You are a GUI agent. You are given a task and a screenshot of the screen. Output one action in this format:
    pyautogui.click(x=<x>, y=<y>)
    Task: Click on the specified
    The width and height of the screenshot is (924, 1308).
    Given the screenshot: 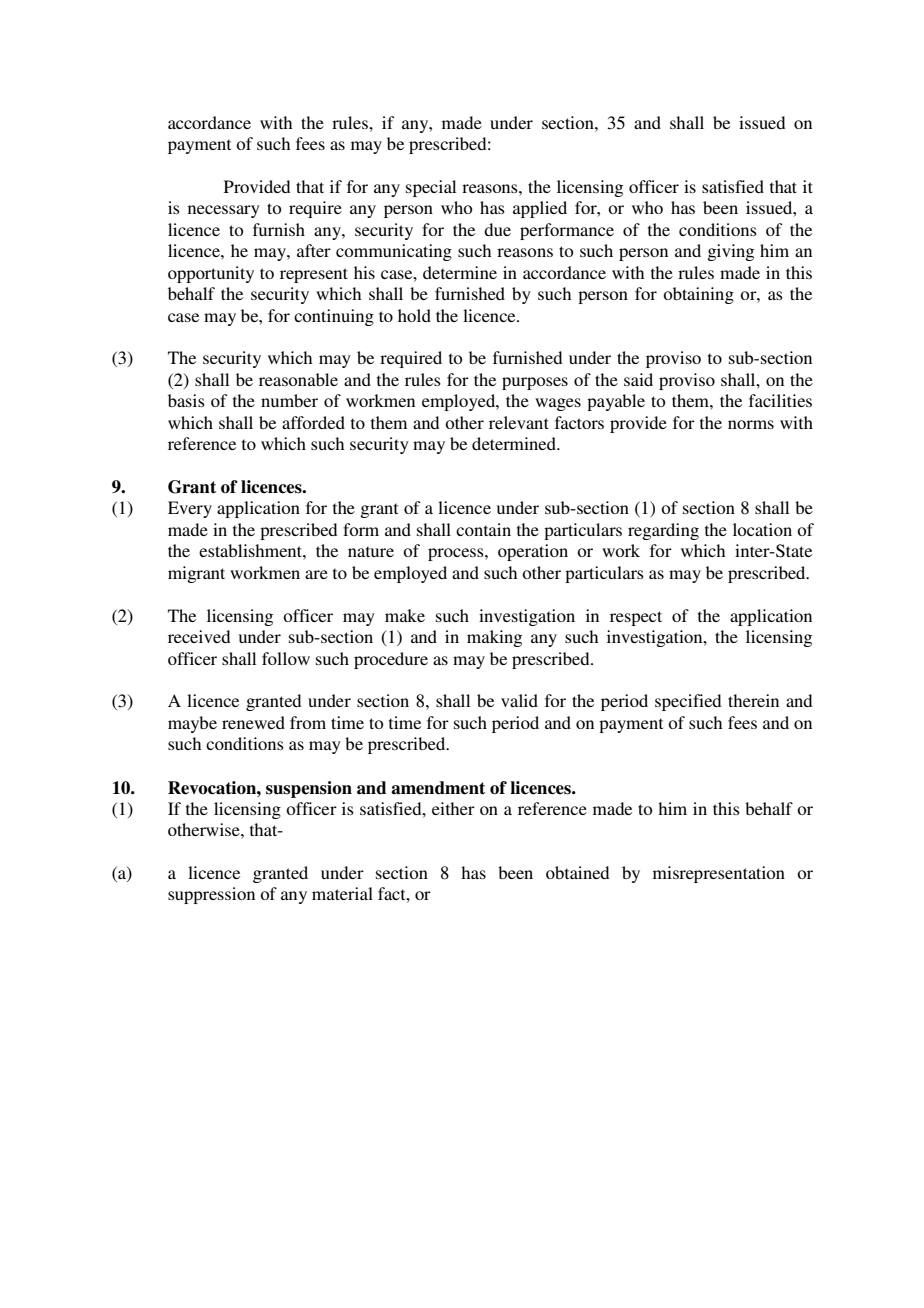 What is the action you would take?
    pyautogui.click(x=688, y=702)
